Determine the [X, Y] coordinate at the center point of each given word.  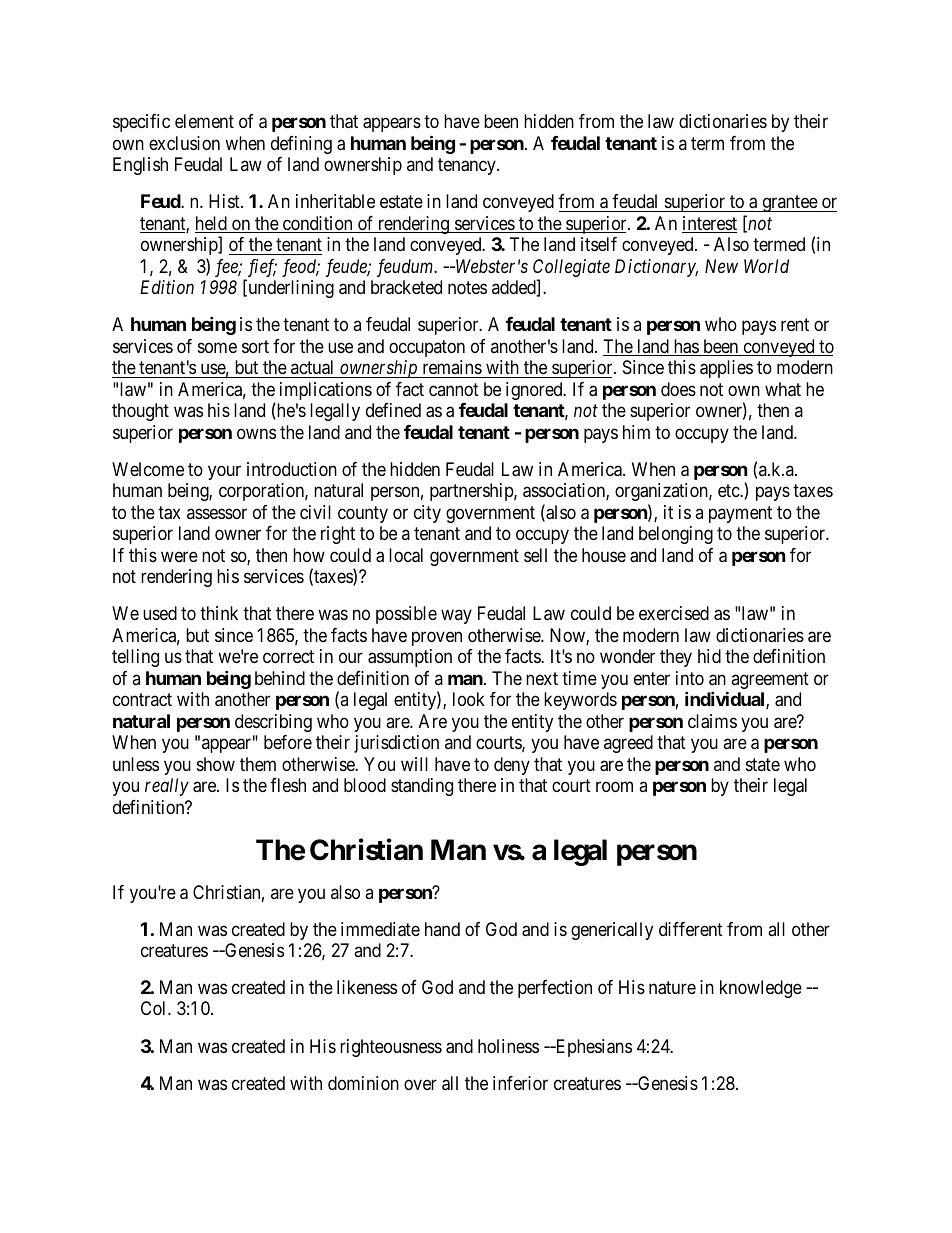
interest [709, 224]
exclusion [184, 143]
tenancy [468, 167]
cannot [454, 389]
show [216, 764]
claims [712, 721]
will [414, 764]
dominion [363, 1083]
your [224, 472]
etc [729, 491]
